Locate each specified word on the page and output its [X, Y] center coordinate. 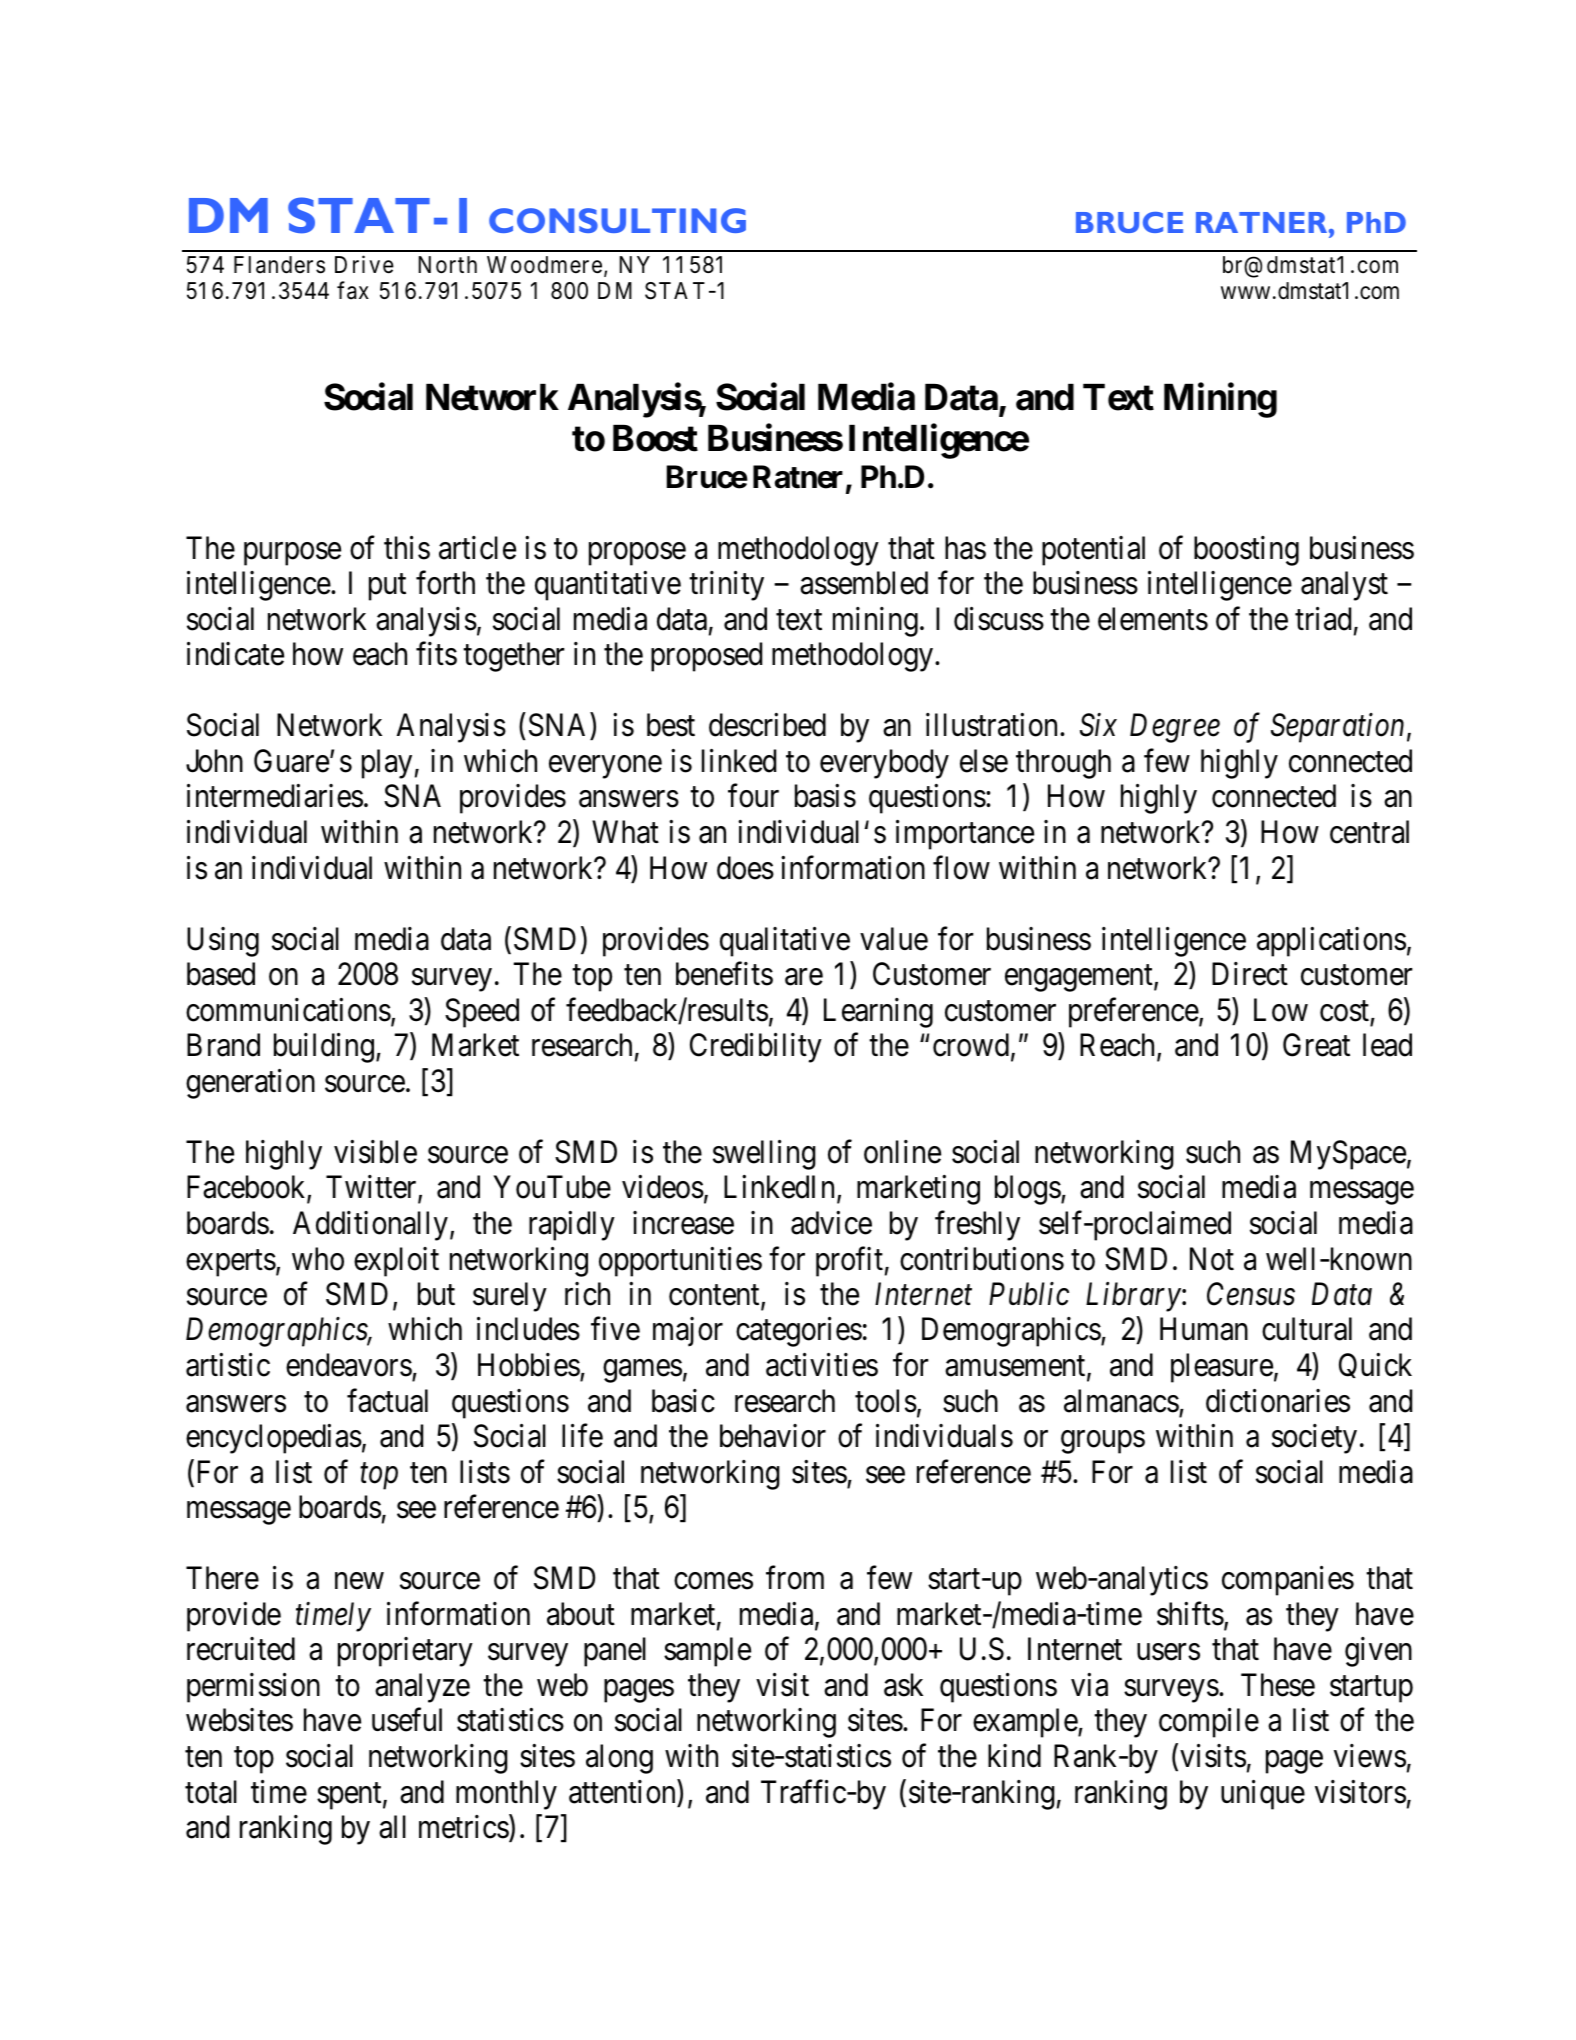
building [324, 1048]
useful [407, 1720]
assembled [864, 583]
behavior [773, 1436]
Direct [1250, 974]
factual [387, 1401]
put [387, 587]
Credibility [756, 1048]
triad [1323, 619]
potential [1093, 551]
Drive [364, 264]
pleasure [1222, 1368]
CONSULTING [617, 220]
